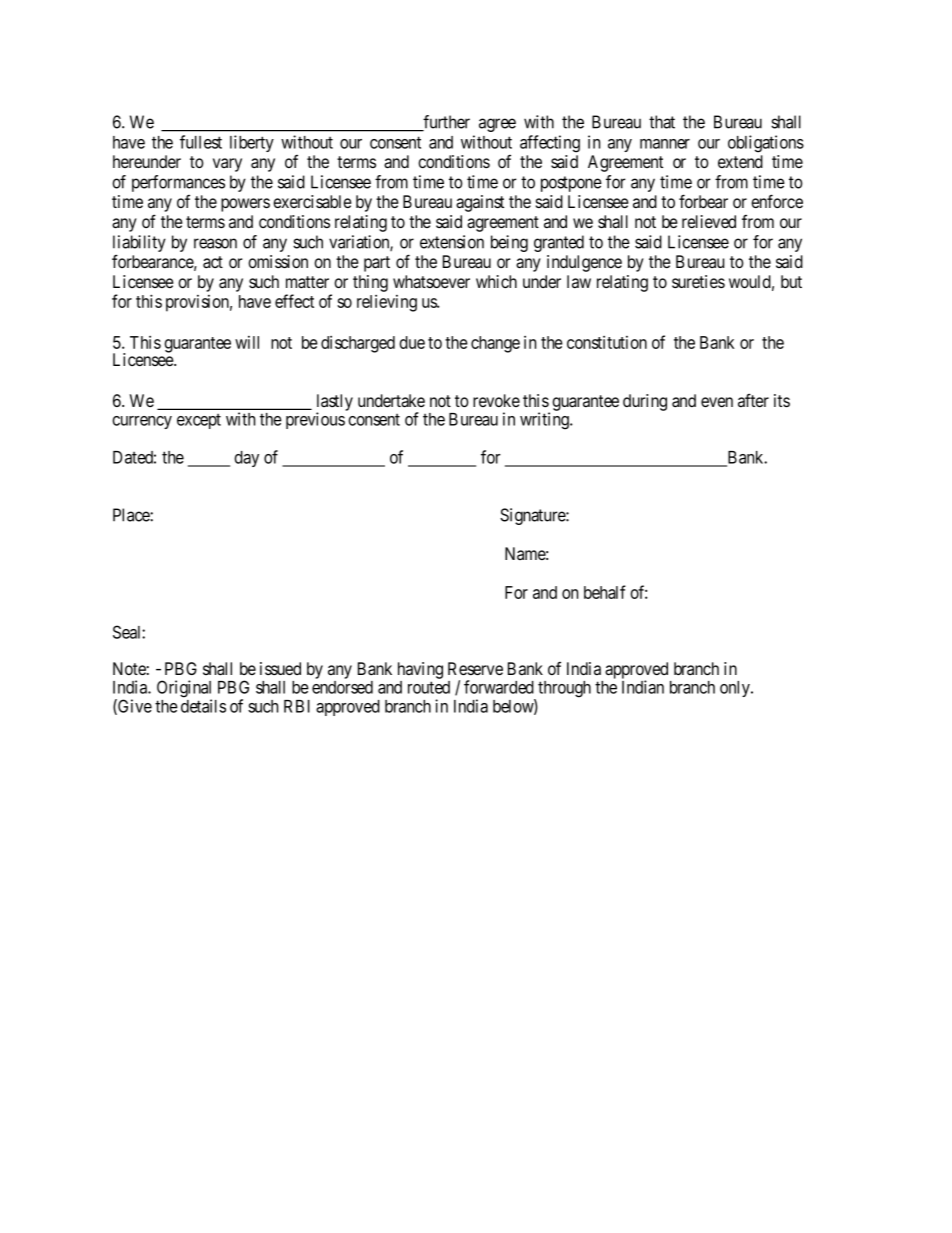 This screenshot has height=1233, width=952. I want to click on only, so click(736, 689).
